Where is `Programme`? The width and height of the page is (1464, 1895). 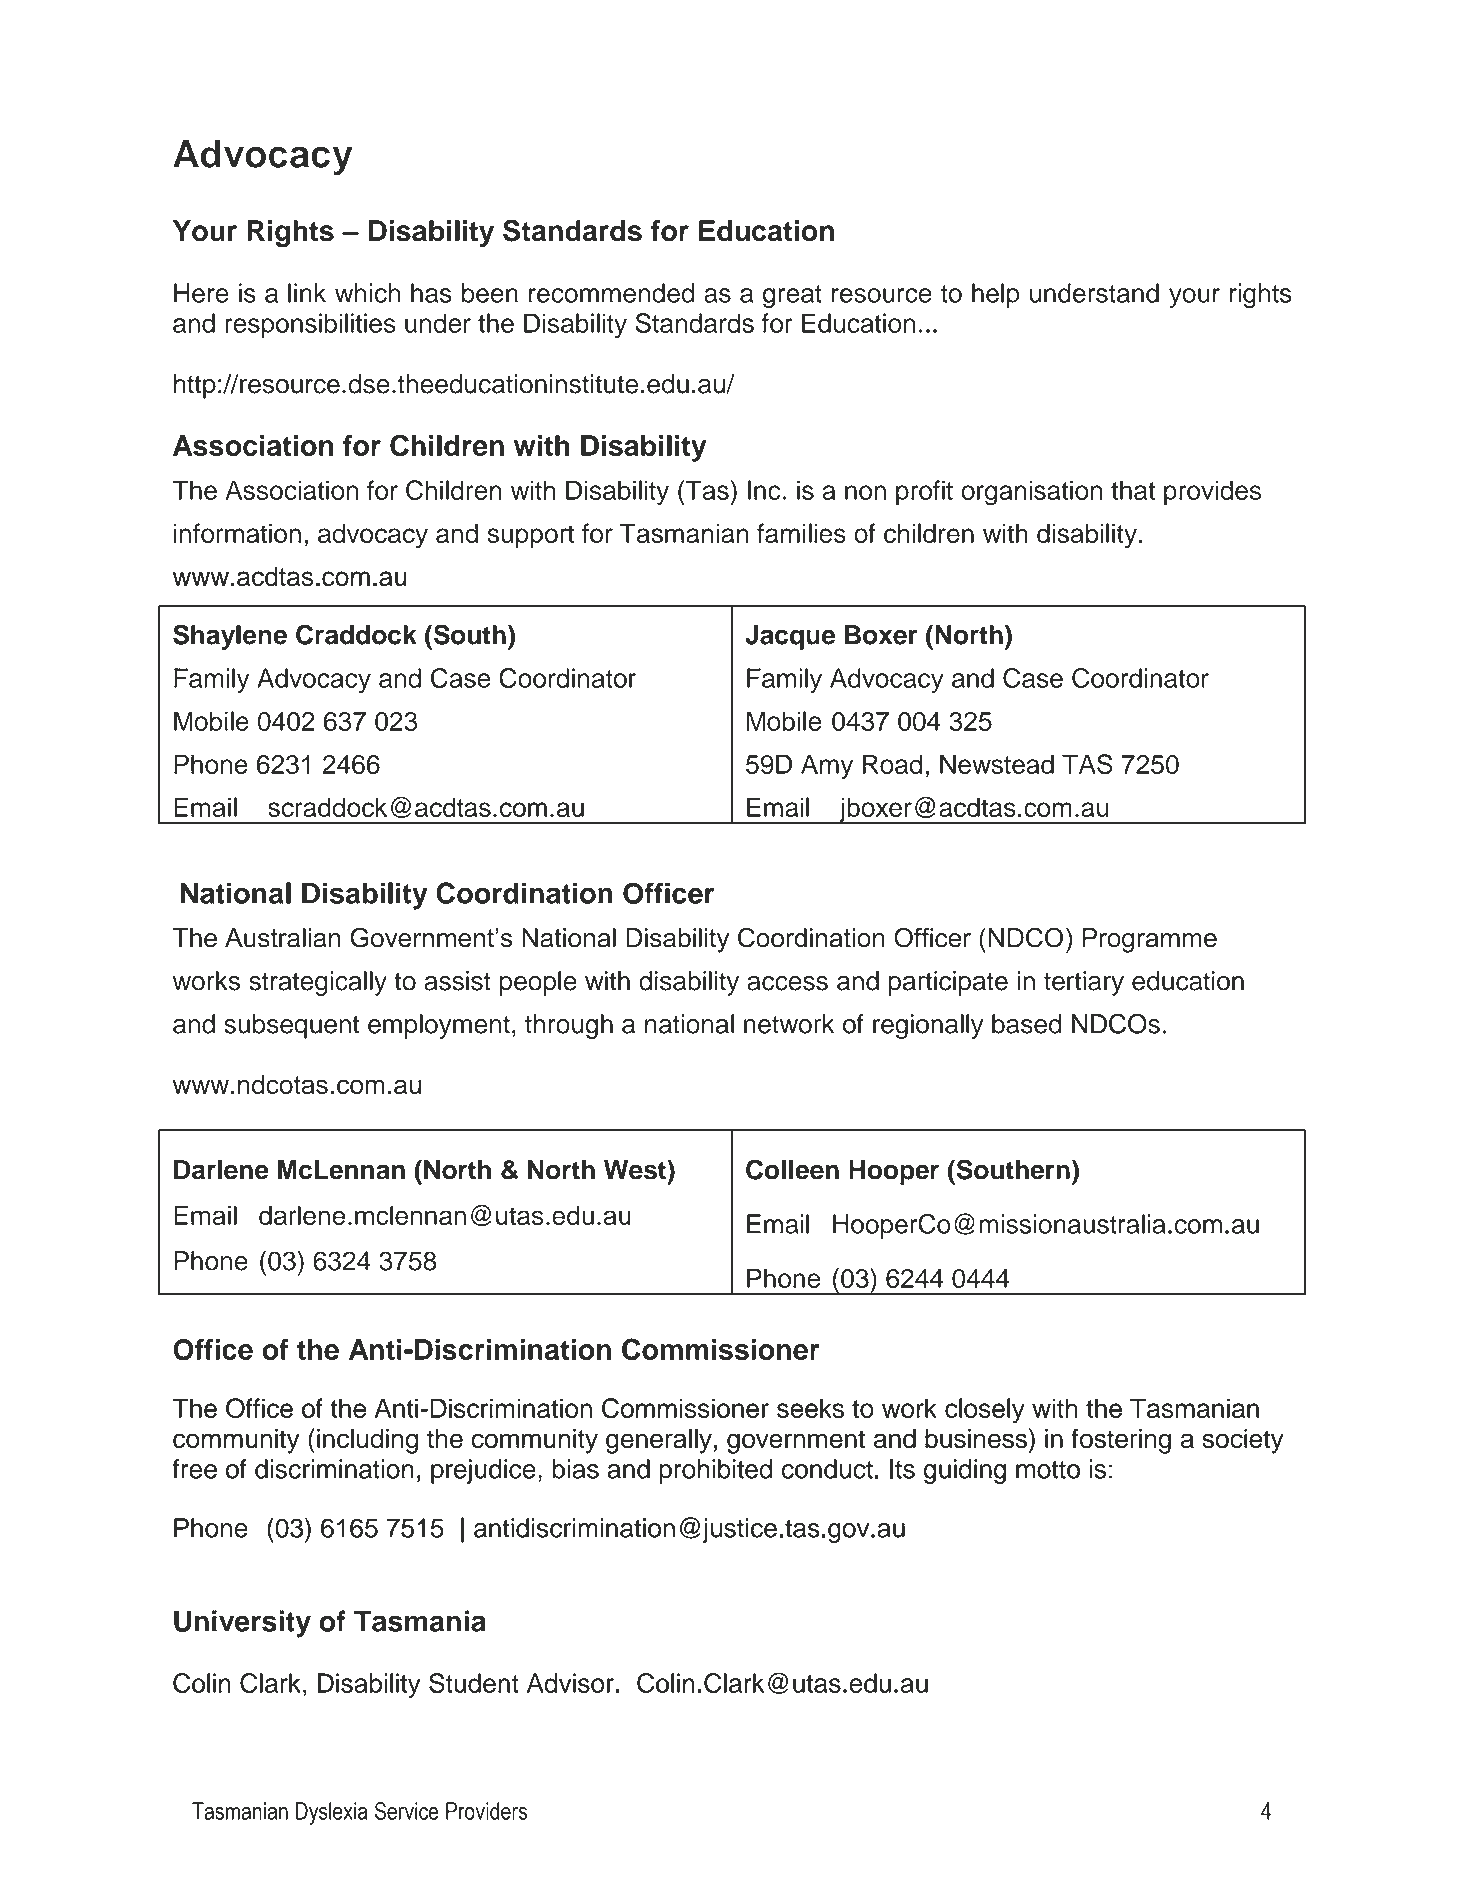 Programme is located at coordinates (1149, 940).
